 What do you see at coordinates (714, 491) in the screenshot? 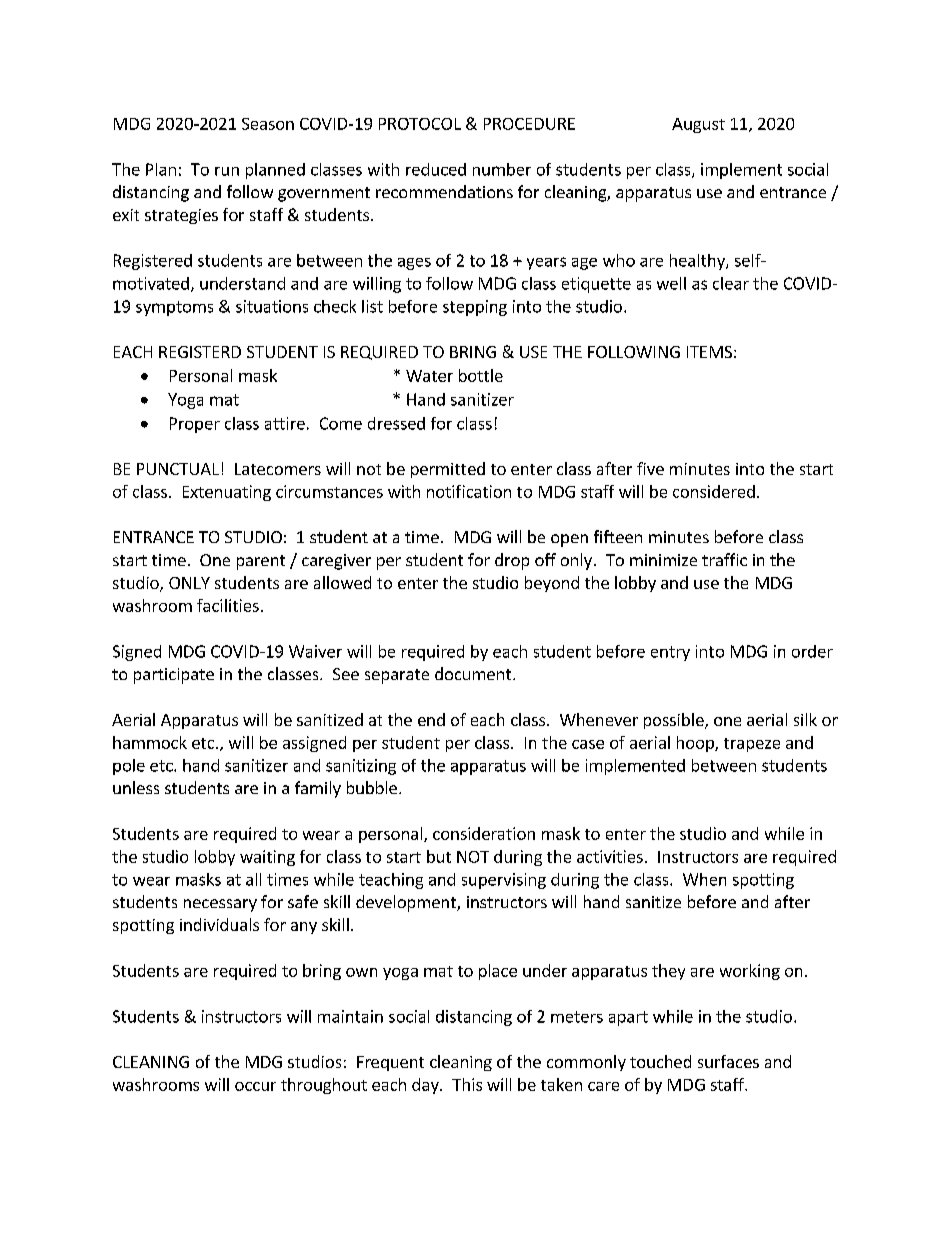
I see `considered` at bounding box center [714, 491].
